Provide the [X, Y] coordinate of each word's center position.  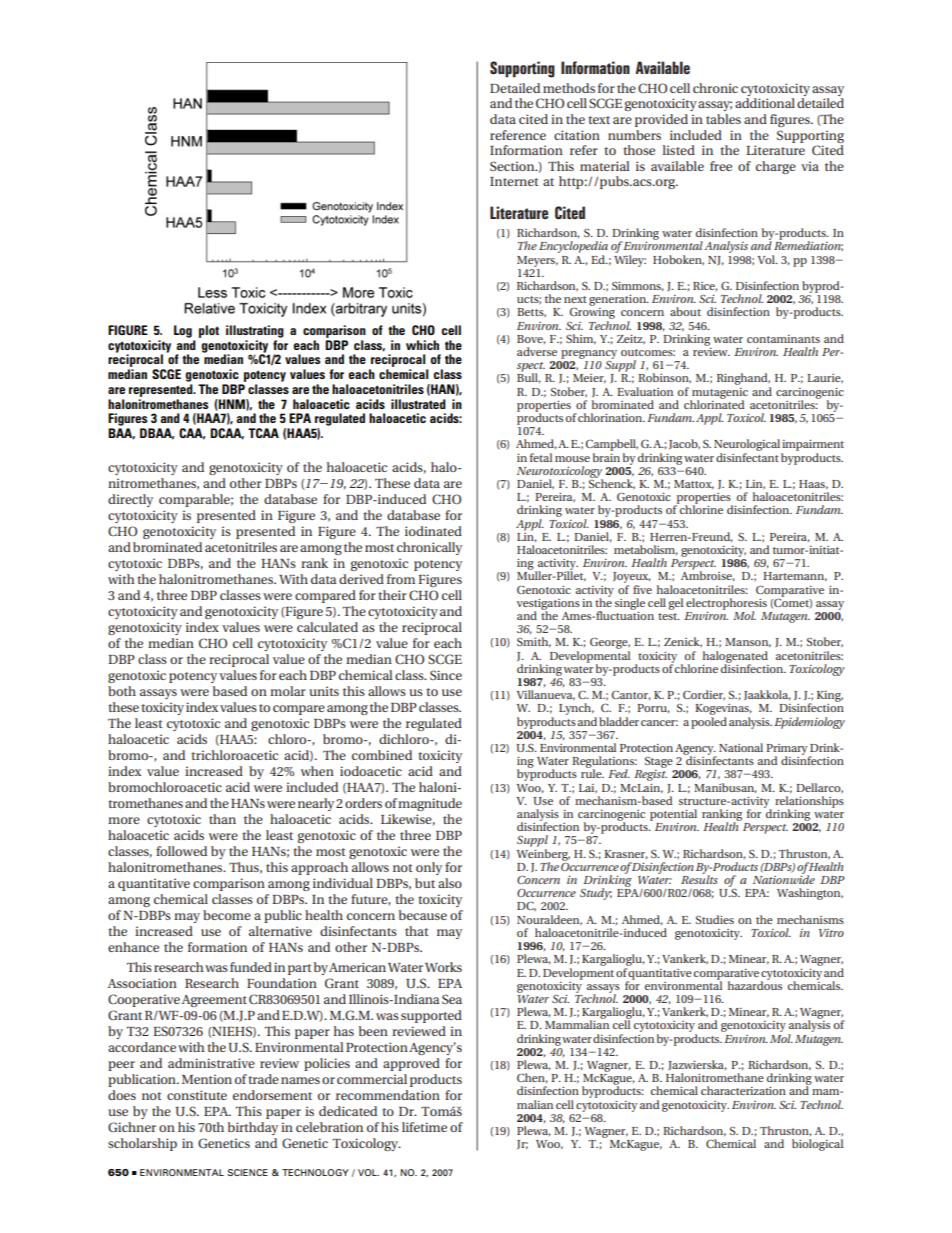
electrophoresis [726, 605]
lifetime [424, 1127]
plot [209, 331]
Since [446, 675]
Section [513, 166]
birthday [253, 1128]
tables [723, 119]
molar [288, 691]
